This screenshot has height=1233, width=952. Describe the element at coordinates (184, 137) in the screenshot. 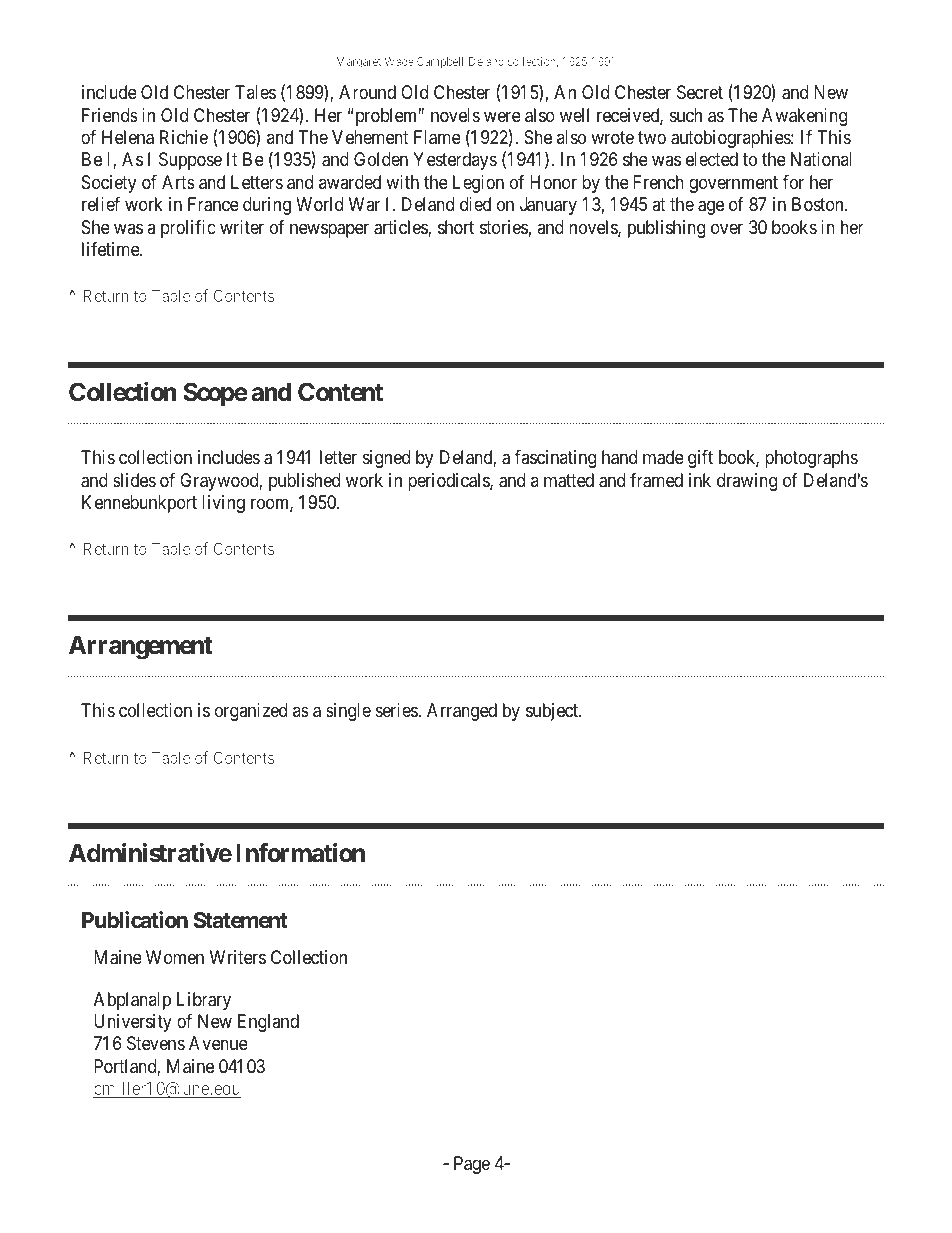

I see `Richie` at that location.
